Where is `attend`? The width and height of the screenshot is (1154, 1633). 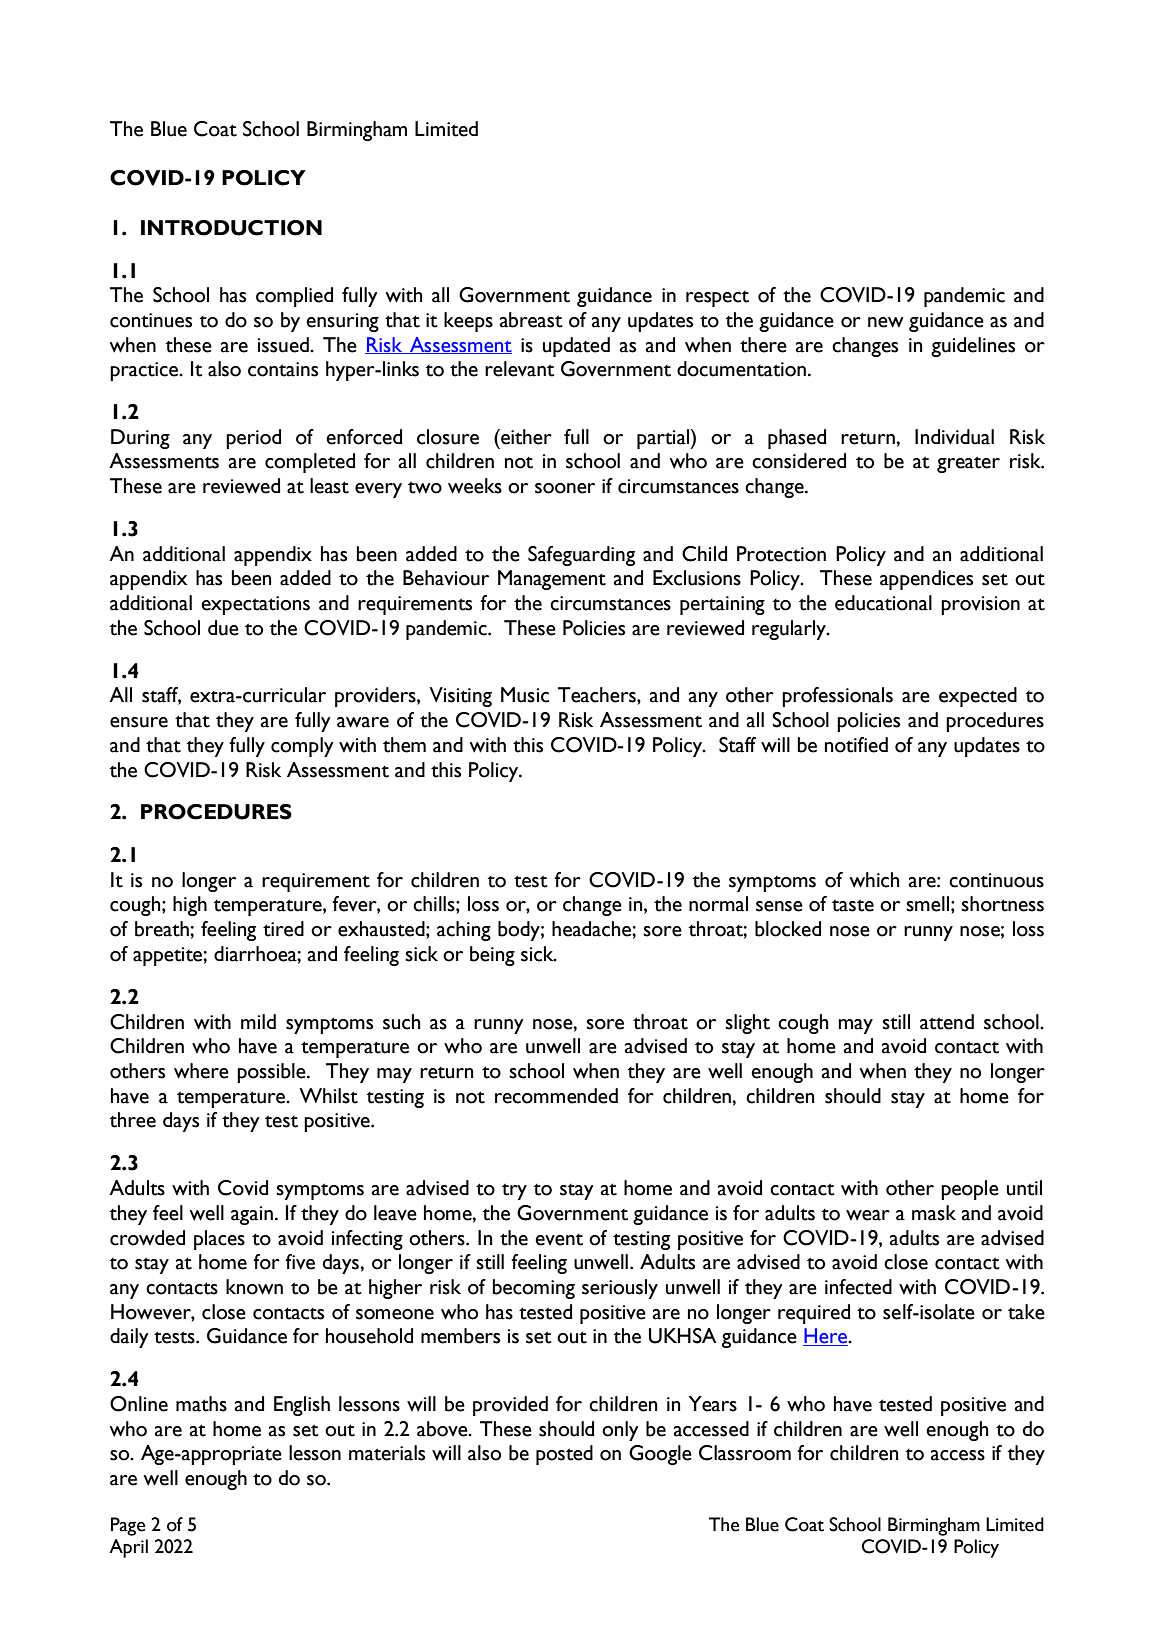
attend is located at coordinates (947, 1022).
